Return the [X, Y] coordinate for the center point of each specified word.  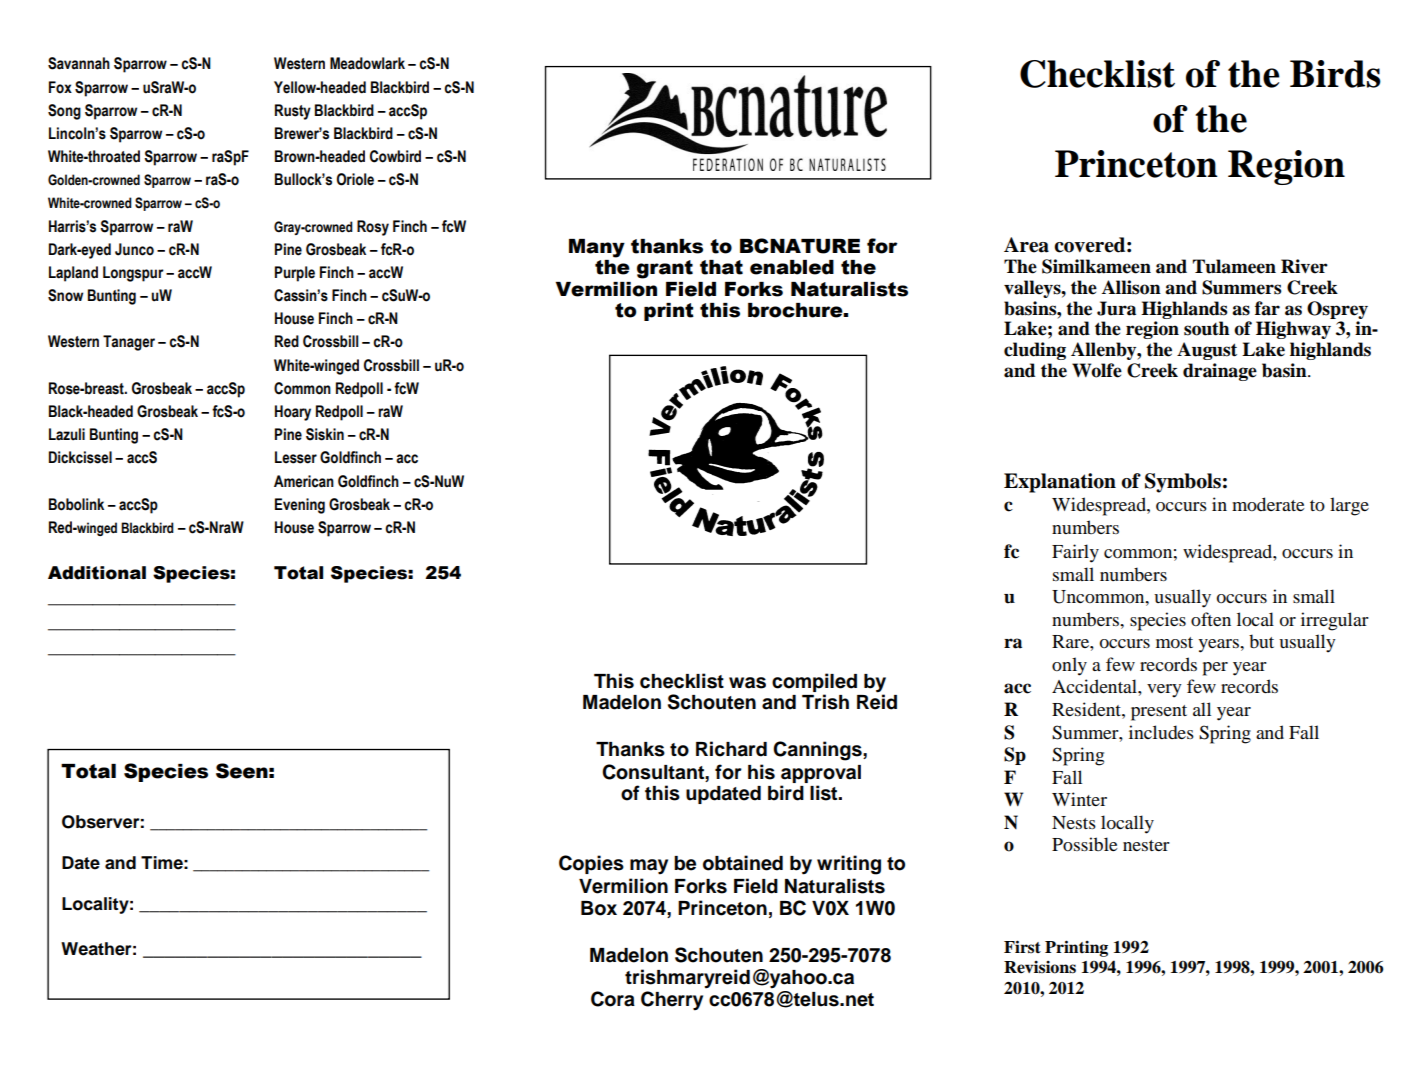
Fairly [1075, 553]
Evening [300, 506]
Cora [613, 999]
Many [597, 248]
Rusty [293, 112]
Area [1026, 245]
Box [599, 908]
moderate [1268, 504]
